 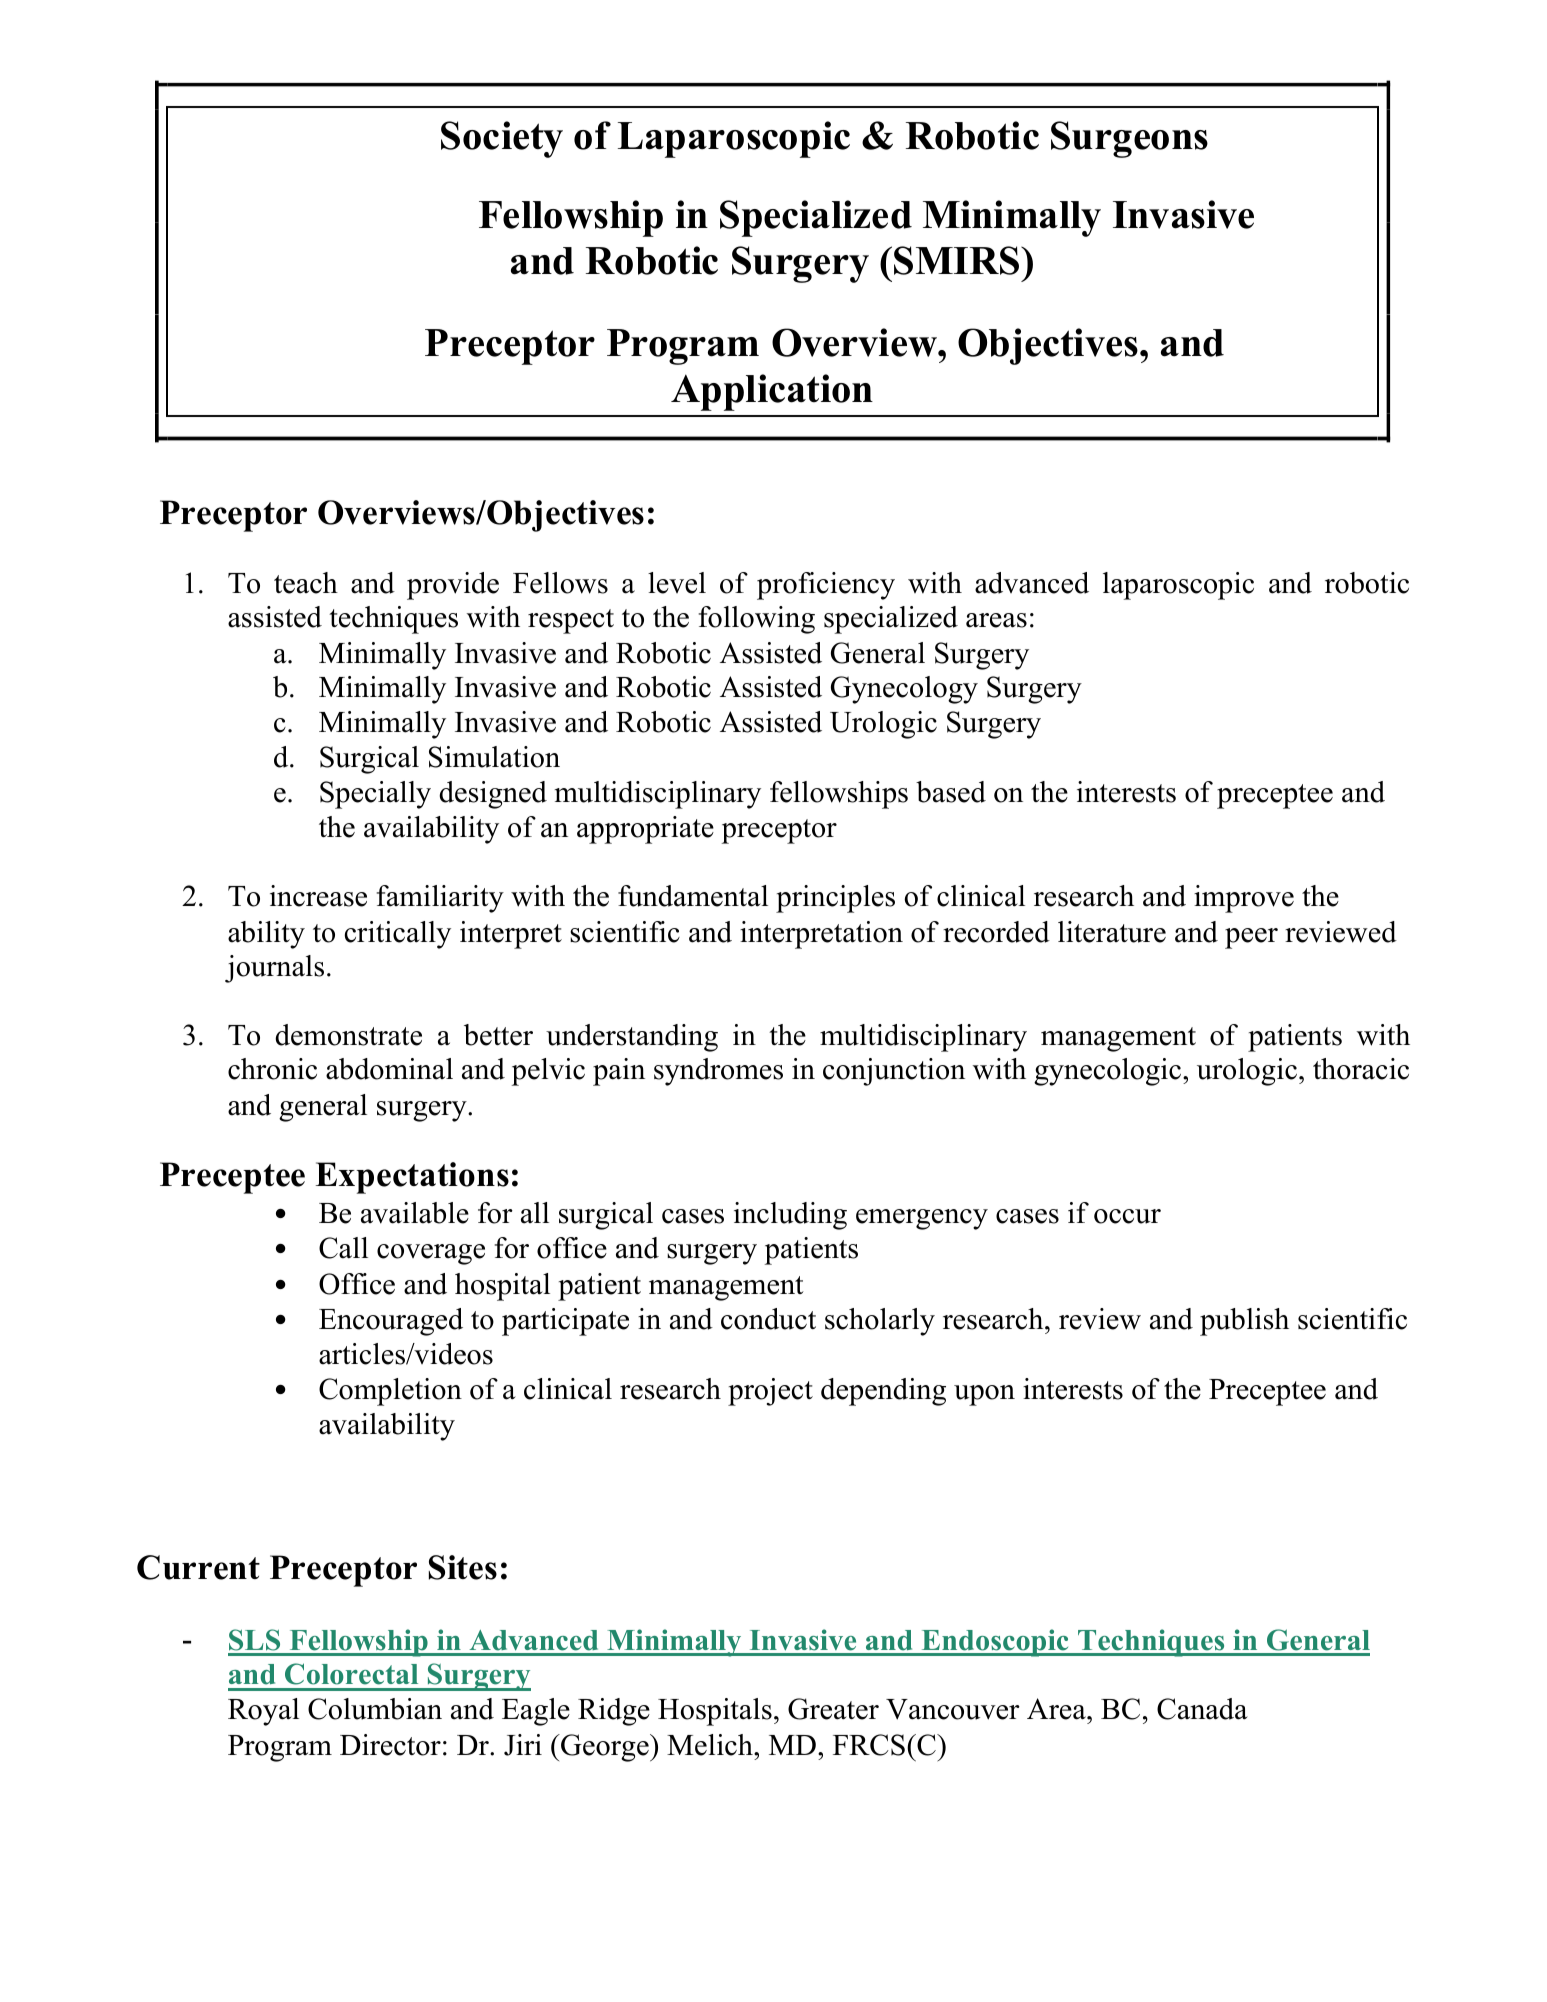 What do you see at coordinates (1129, 139) in the screenshot?
I see `Surgeons` at bounding box center [1129, 139].
